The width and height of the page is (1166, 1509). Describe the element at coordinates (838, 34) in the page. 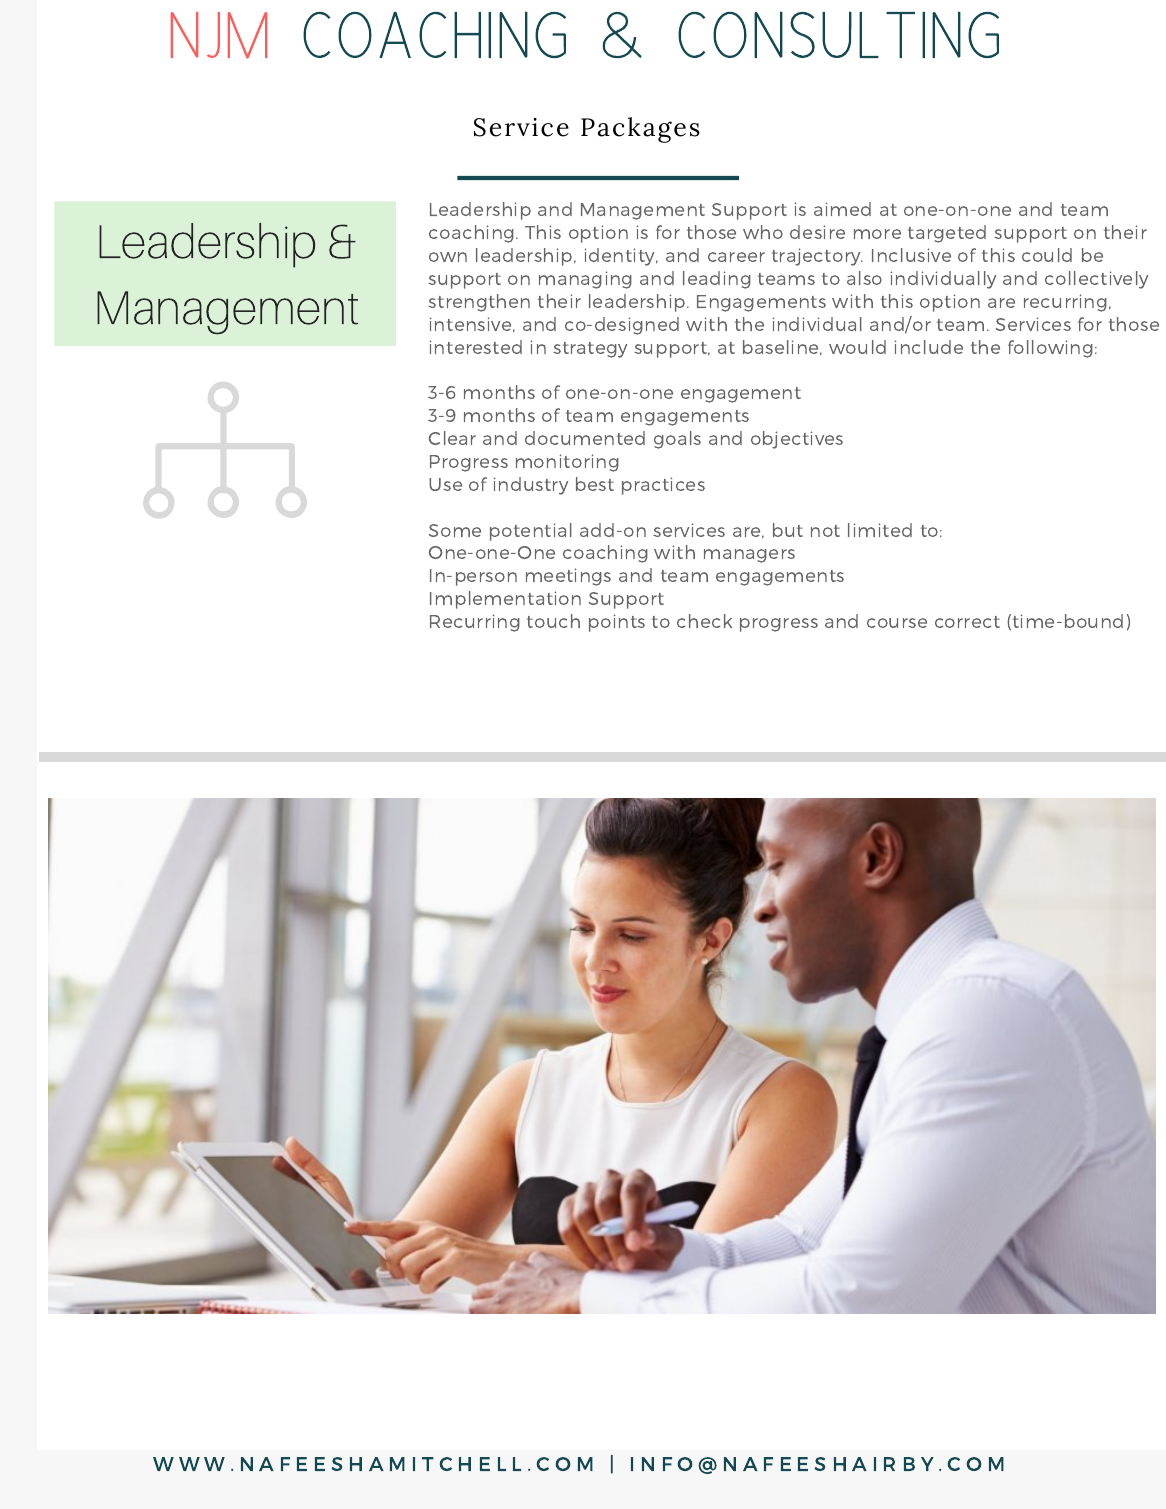

I see `CONSULTING` at that location.
